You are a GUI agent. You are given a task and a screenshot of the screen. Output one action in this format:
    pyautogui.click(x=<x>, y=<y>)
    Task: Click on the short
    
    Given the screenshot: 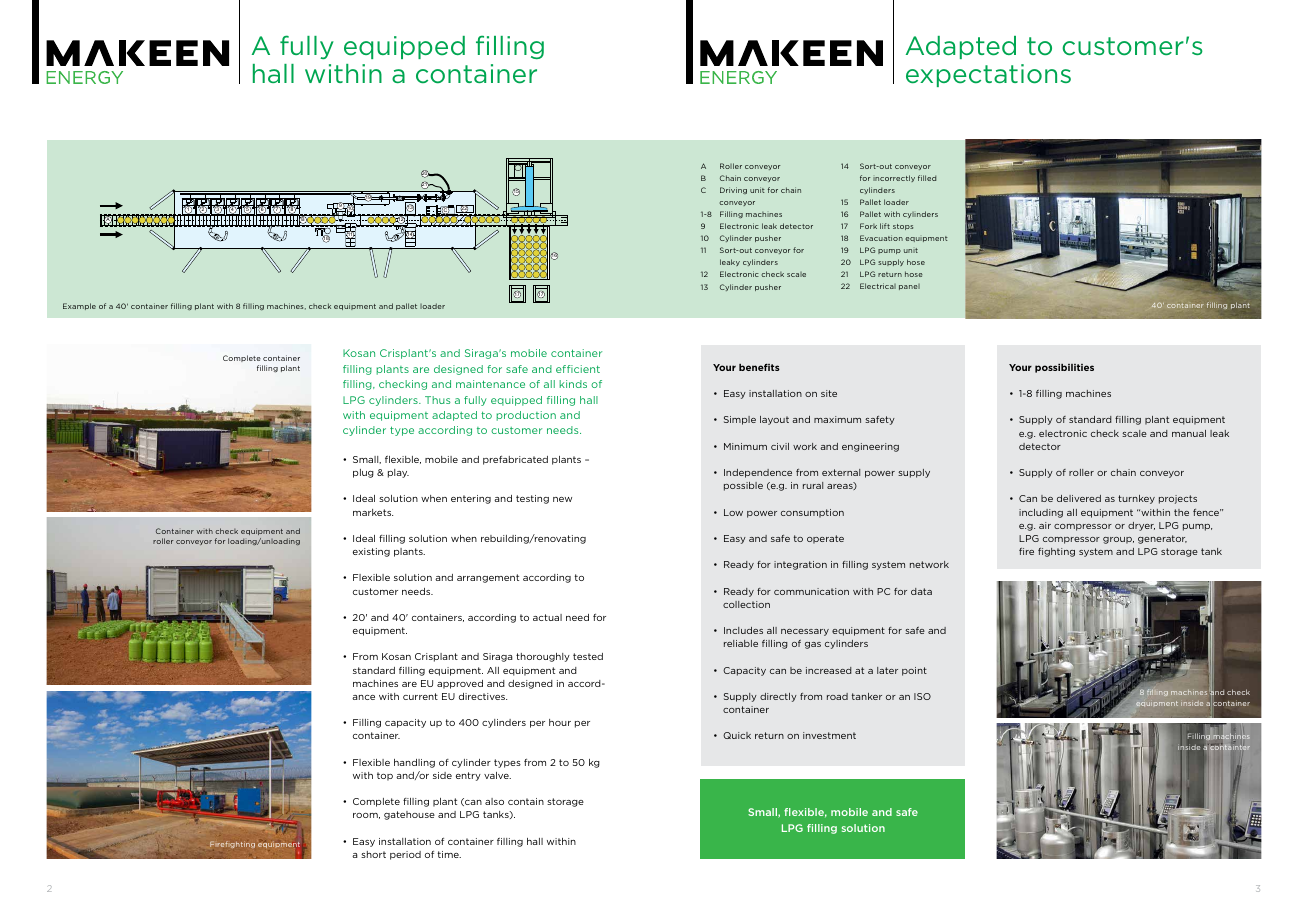 What is the action you would take?
    pyautogui.click(x=373, y=854)
